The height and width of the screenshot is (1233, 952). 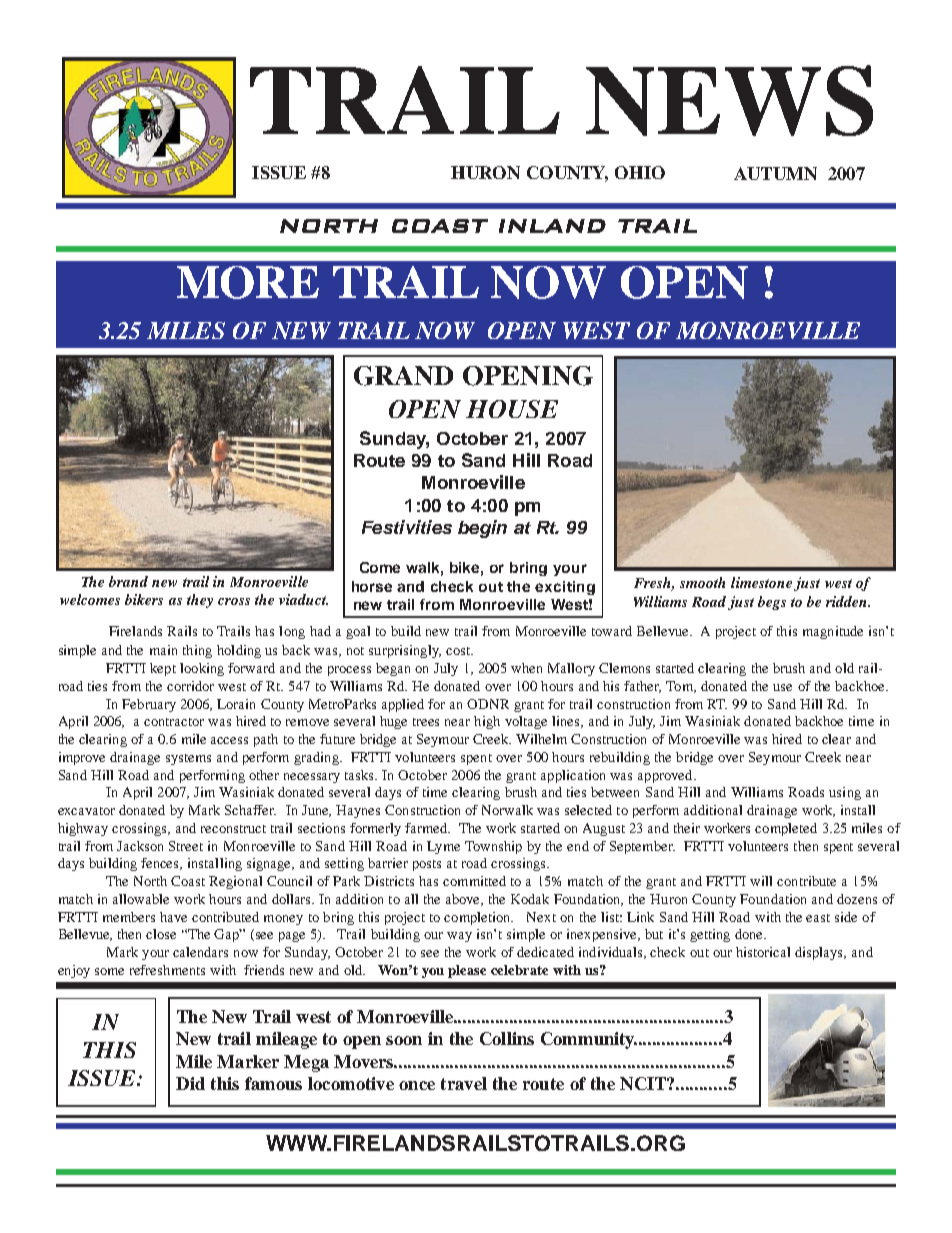 What do you see at coordinates (640, 172) in the screenshot?
I see `OHIO` at bounding box center [640, 172].
